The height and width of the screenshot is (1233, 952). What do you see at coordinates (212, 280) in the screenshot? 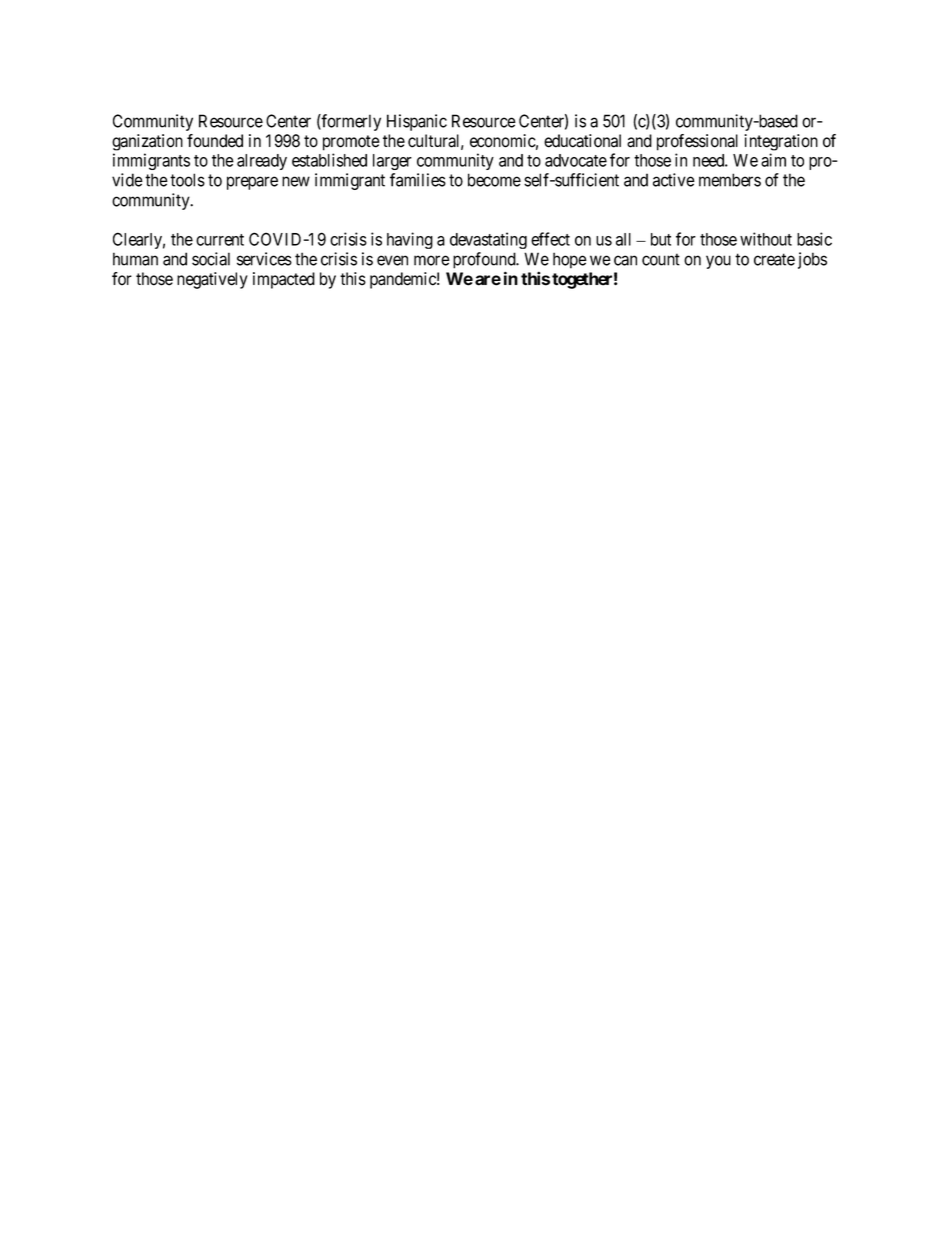
I see `negatively` at bounding box center [212, 280].
